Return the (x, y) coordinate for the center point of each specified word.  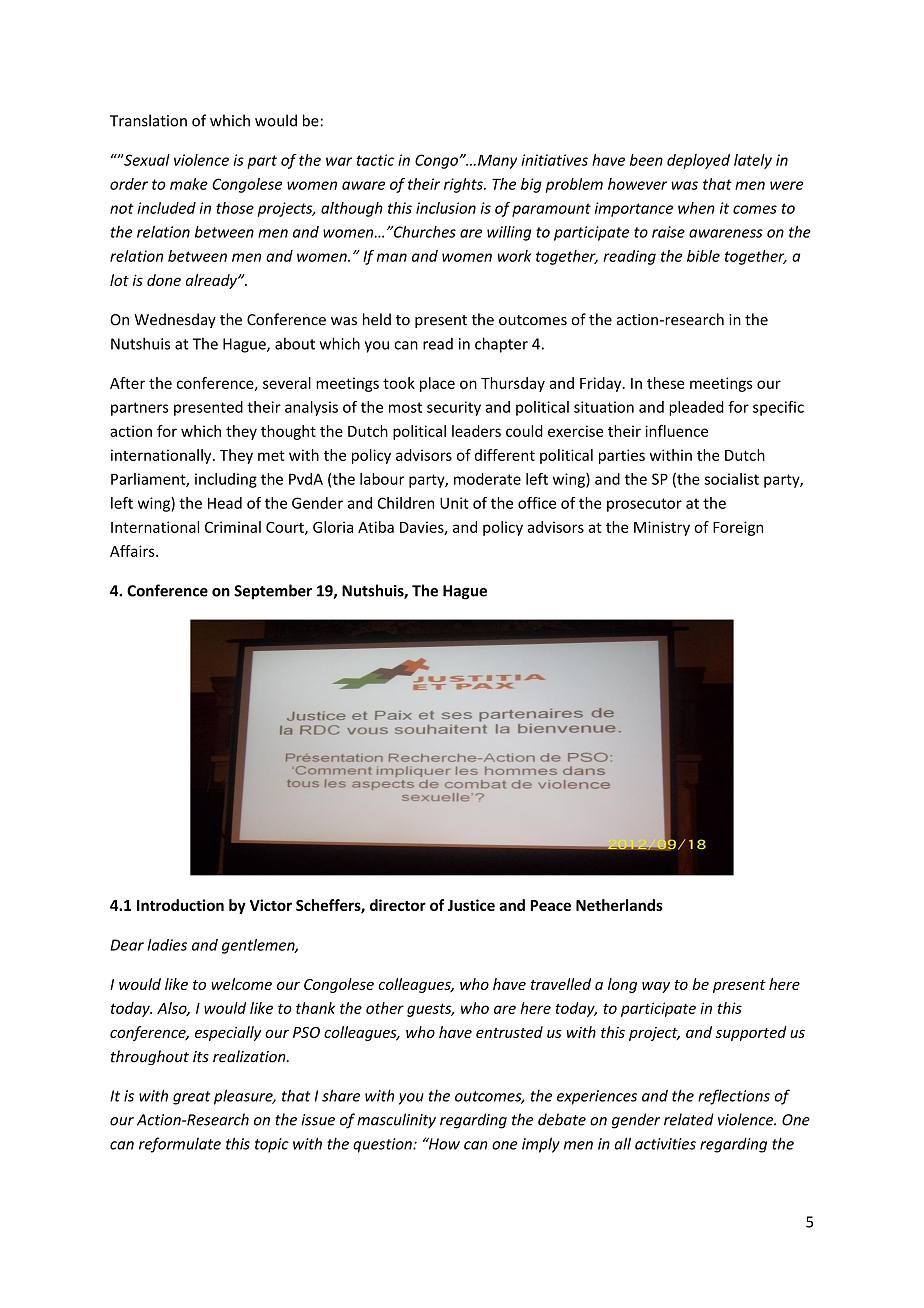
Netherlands (619, 905)
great (191, 1098)
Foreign (738, 528)
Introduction (180, 905)
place (437, 384)
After (127, 383)
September (273, 592)
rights (464, 185)
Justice (471, 905)
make (189, 184)
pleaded (696, 408)
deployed (698, 161)
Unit (454, 503)
